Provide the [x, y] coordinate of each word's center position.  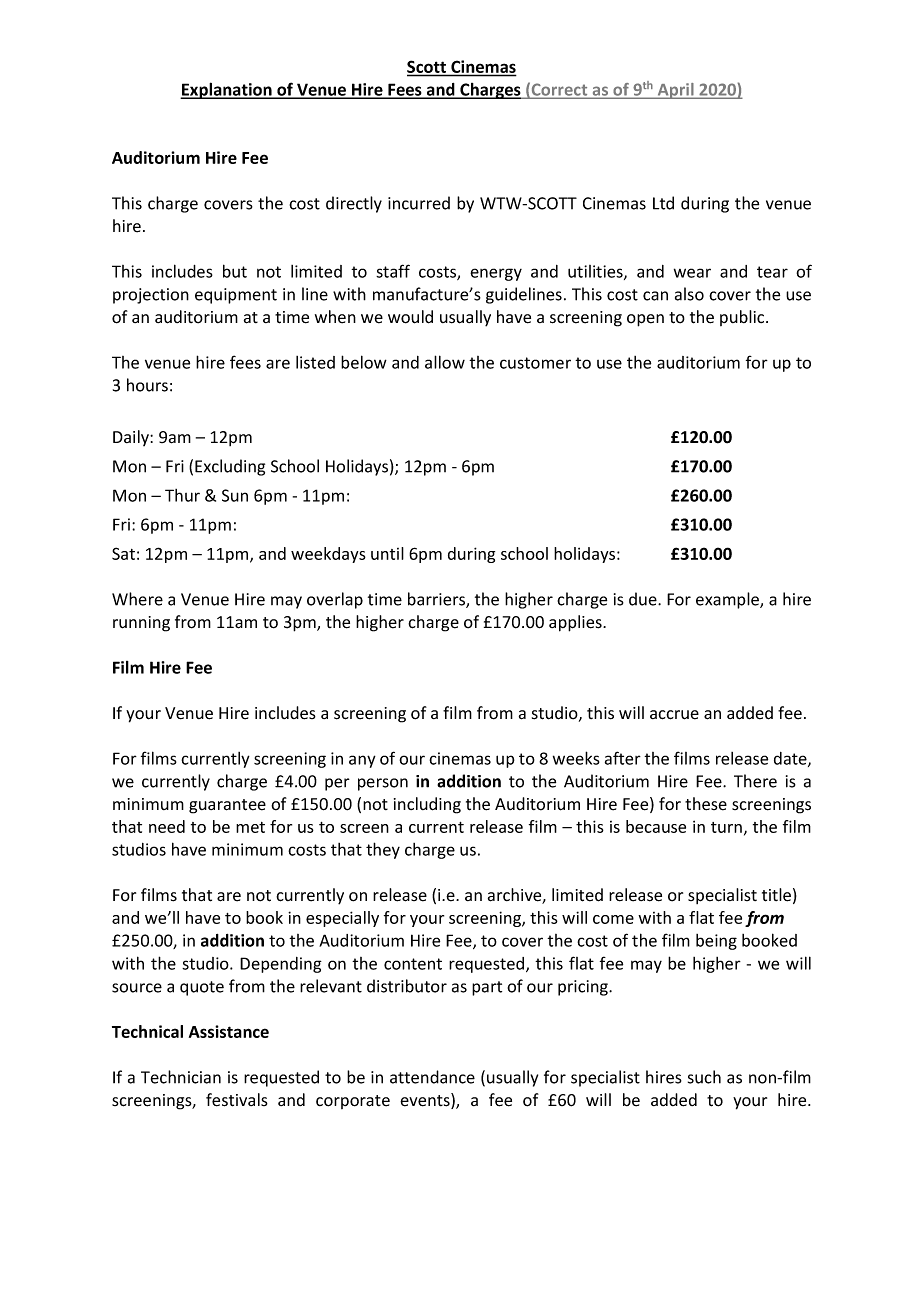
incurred [419, 203]
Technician [181, 1077]
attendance [432, 1077]
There [755, 781]
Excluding [230, 467]
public [743, 318]
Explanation [227, 90]
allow [445, 362]
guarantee [227, 806]
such [704, 1077]
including [427, 805]
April [675, 91]
